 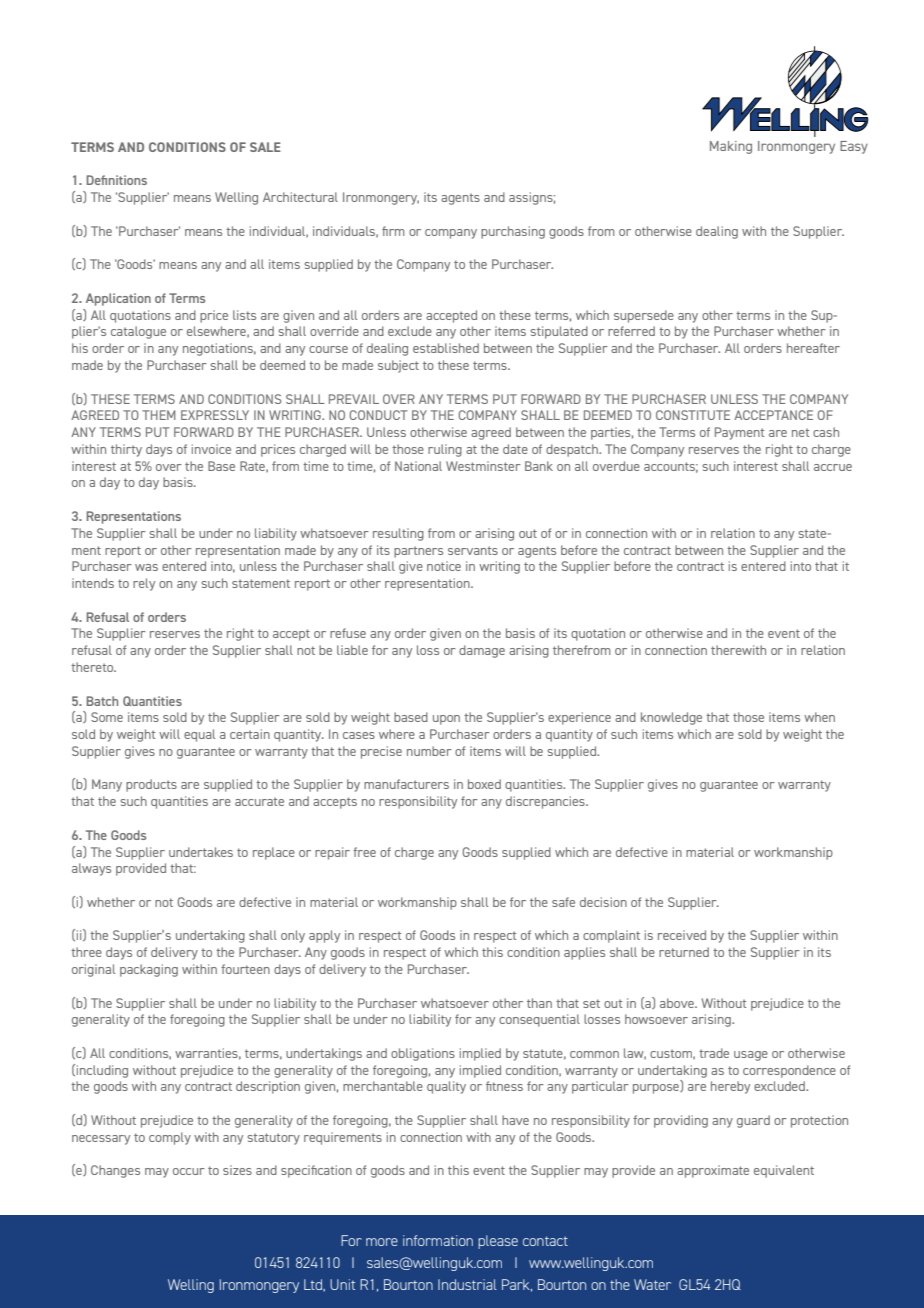 What do you see at coordinates (513, 232) in the document?
I see `purchasing` at bounding box center [513, 232].
